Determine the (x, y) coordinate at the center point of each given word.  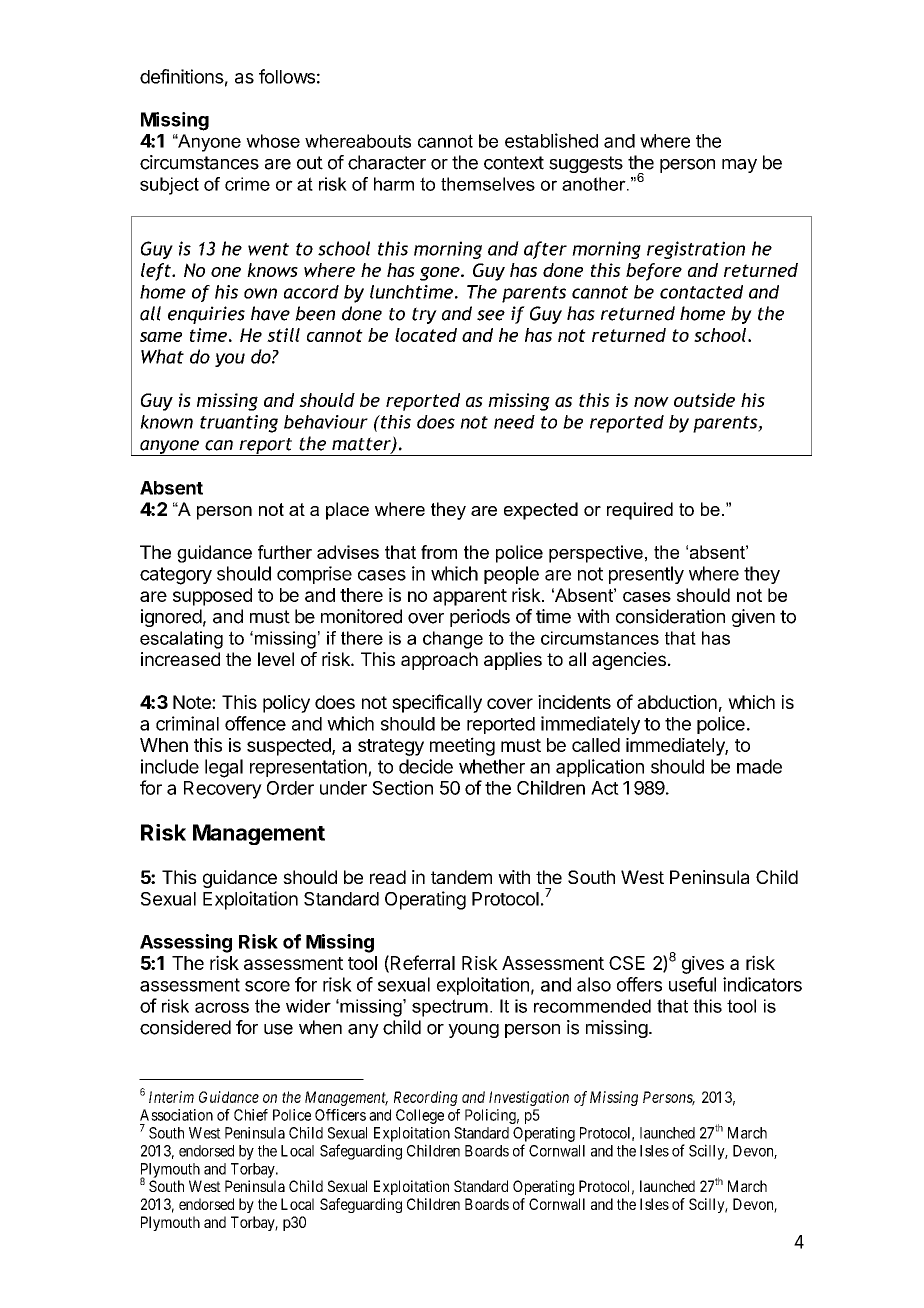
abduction (677, 702)
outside (704, 400)
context (514, 163)
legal (224, 768)
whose (273, 141)
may (739, 166)
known (166, 422)
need (514, 422)
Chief (251, 1115)
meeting (462, 746)
